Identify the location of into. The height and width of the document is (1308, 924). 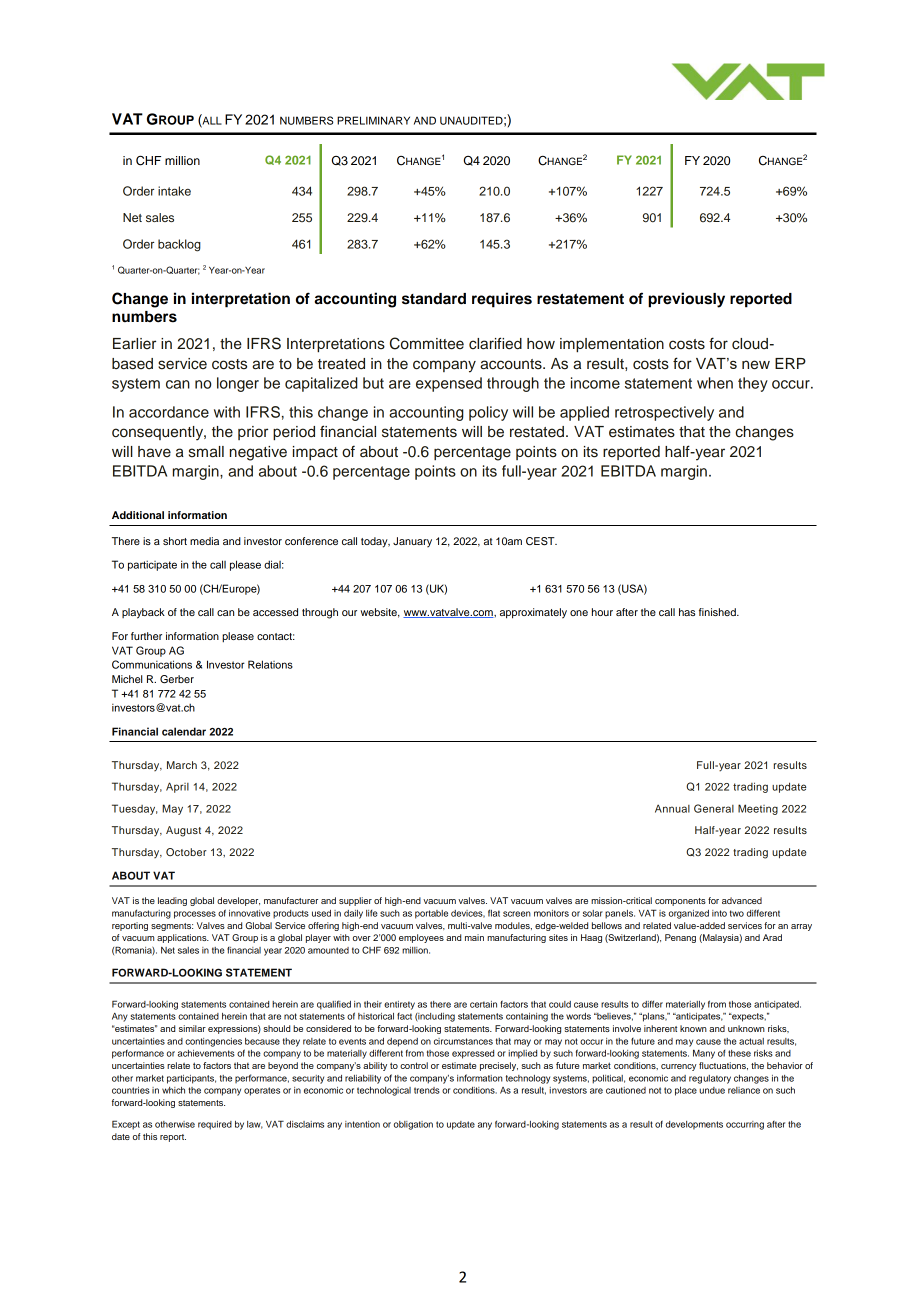
(719, 913).
